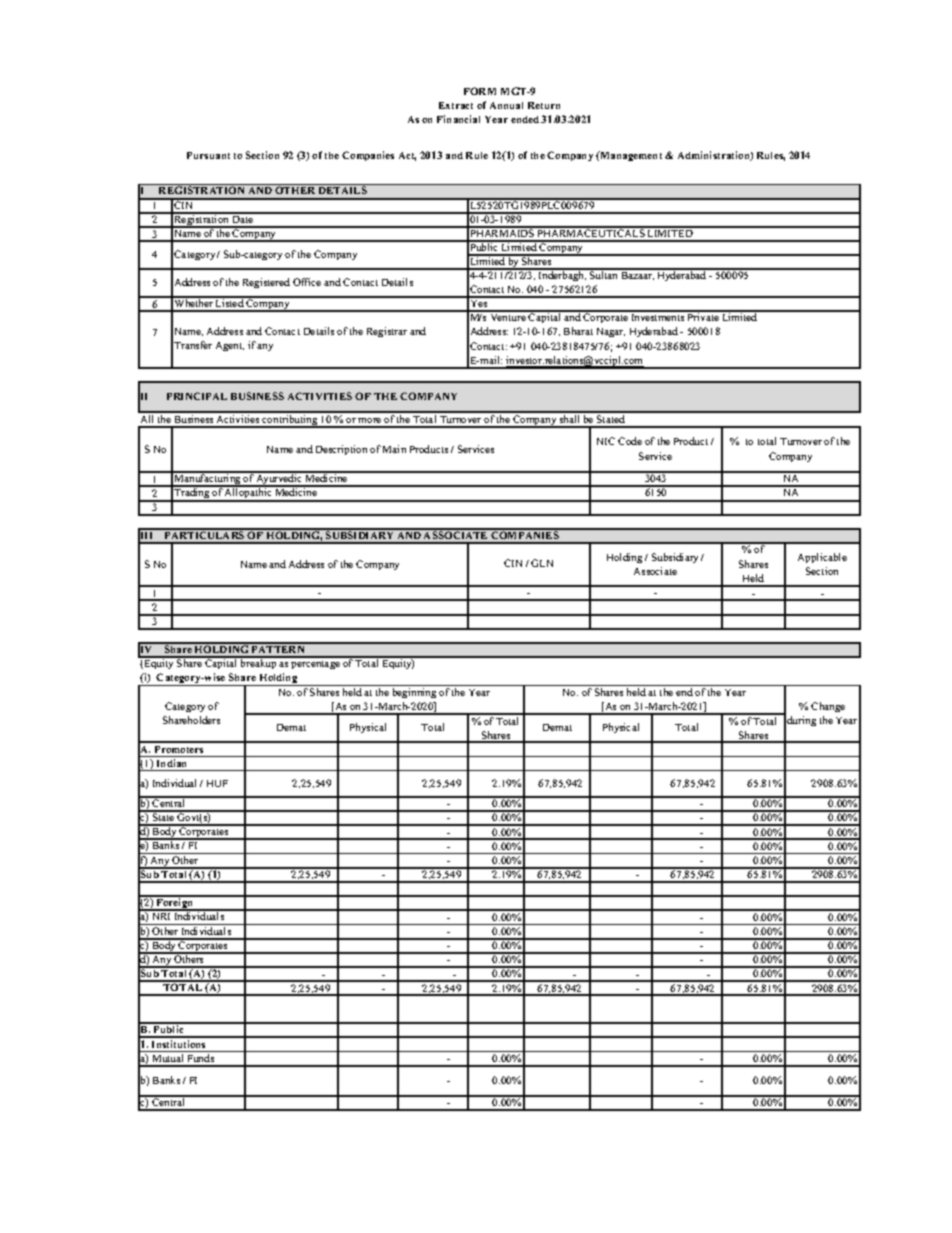  I want to click on Pursuant, so click(208, 155).
